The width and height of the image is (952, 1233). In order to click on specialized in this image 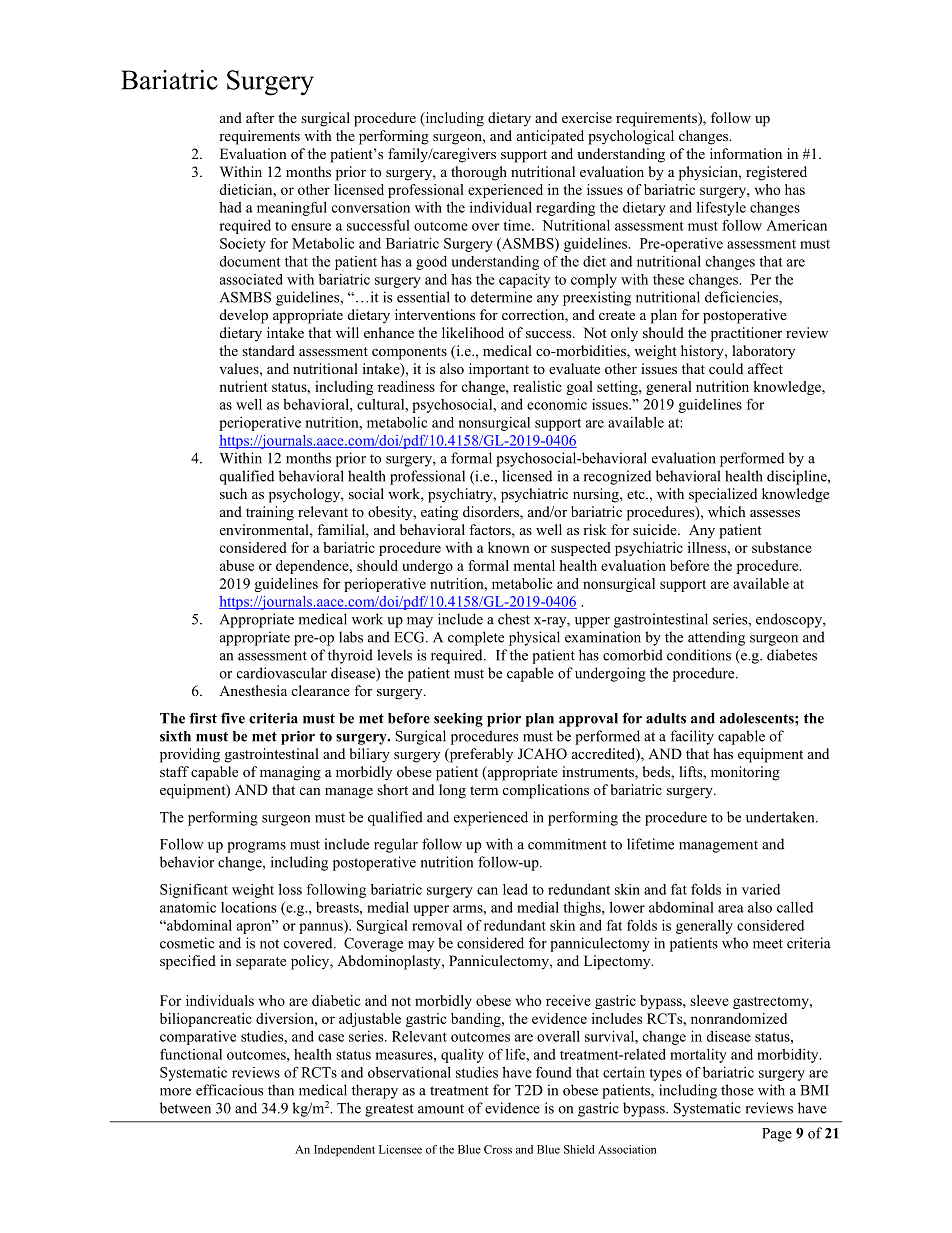, I will do `click(723, 495)`.
